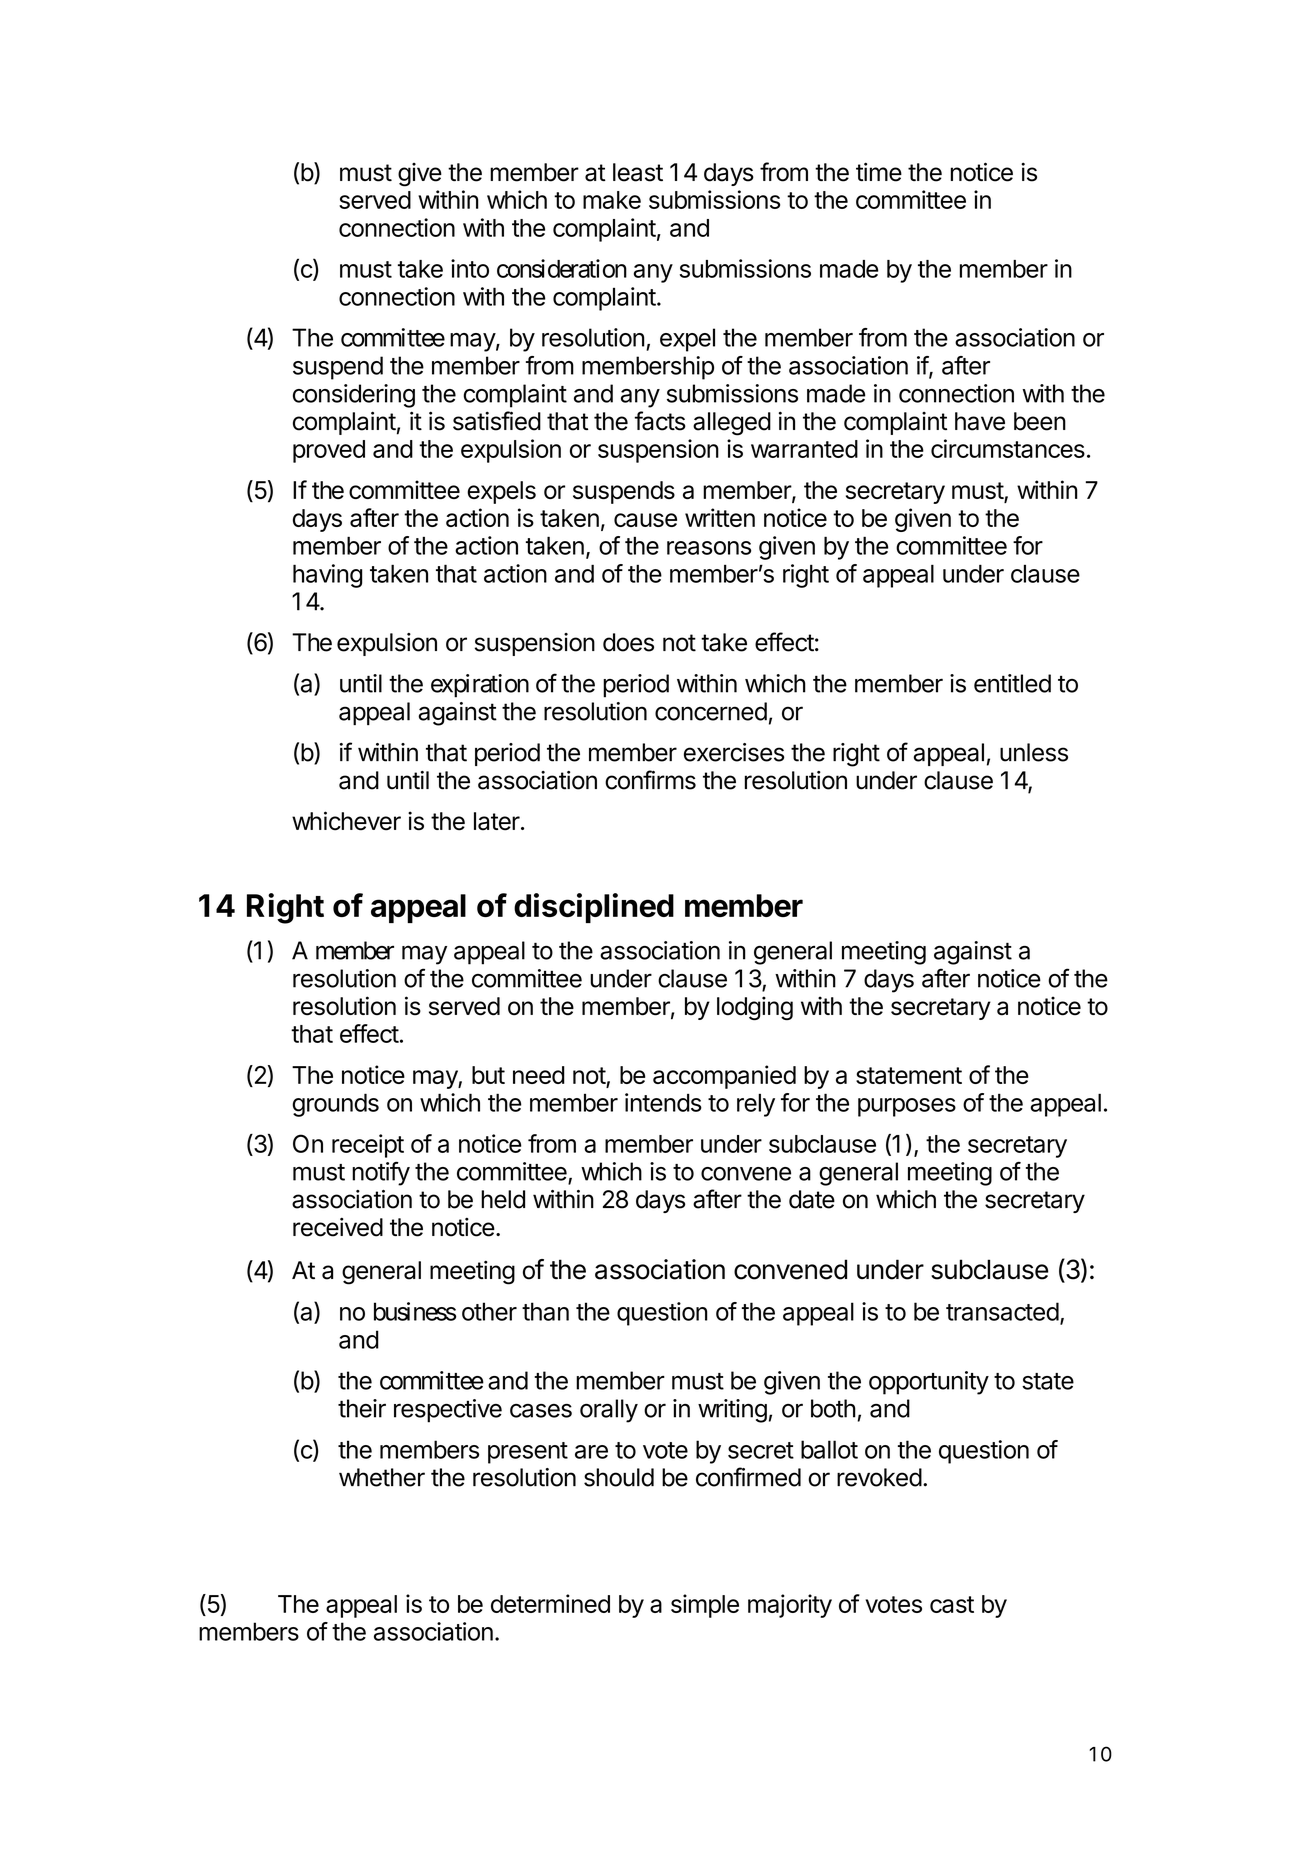 This image has width=1309, height=1851. What do you see at coordinates (879, 172) in the image?
I see `time` at bounding box center [879, 172].
